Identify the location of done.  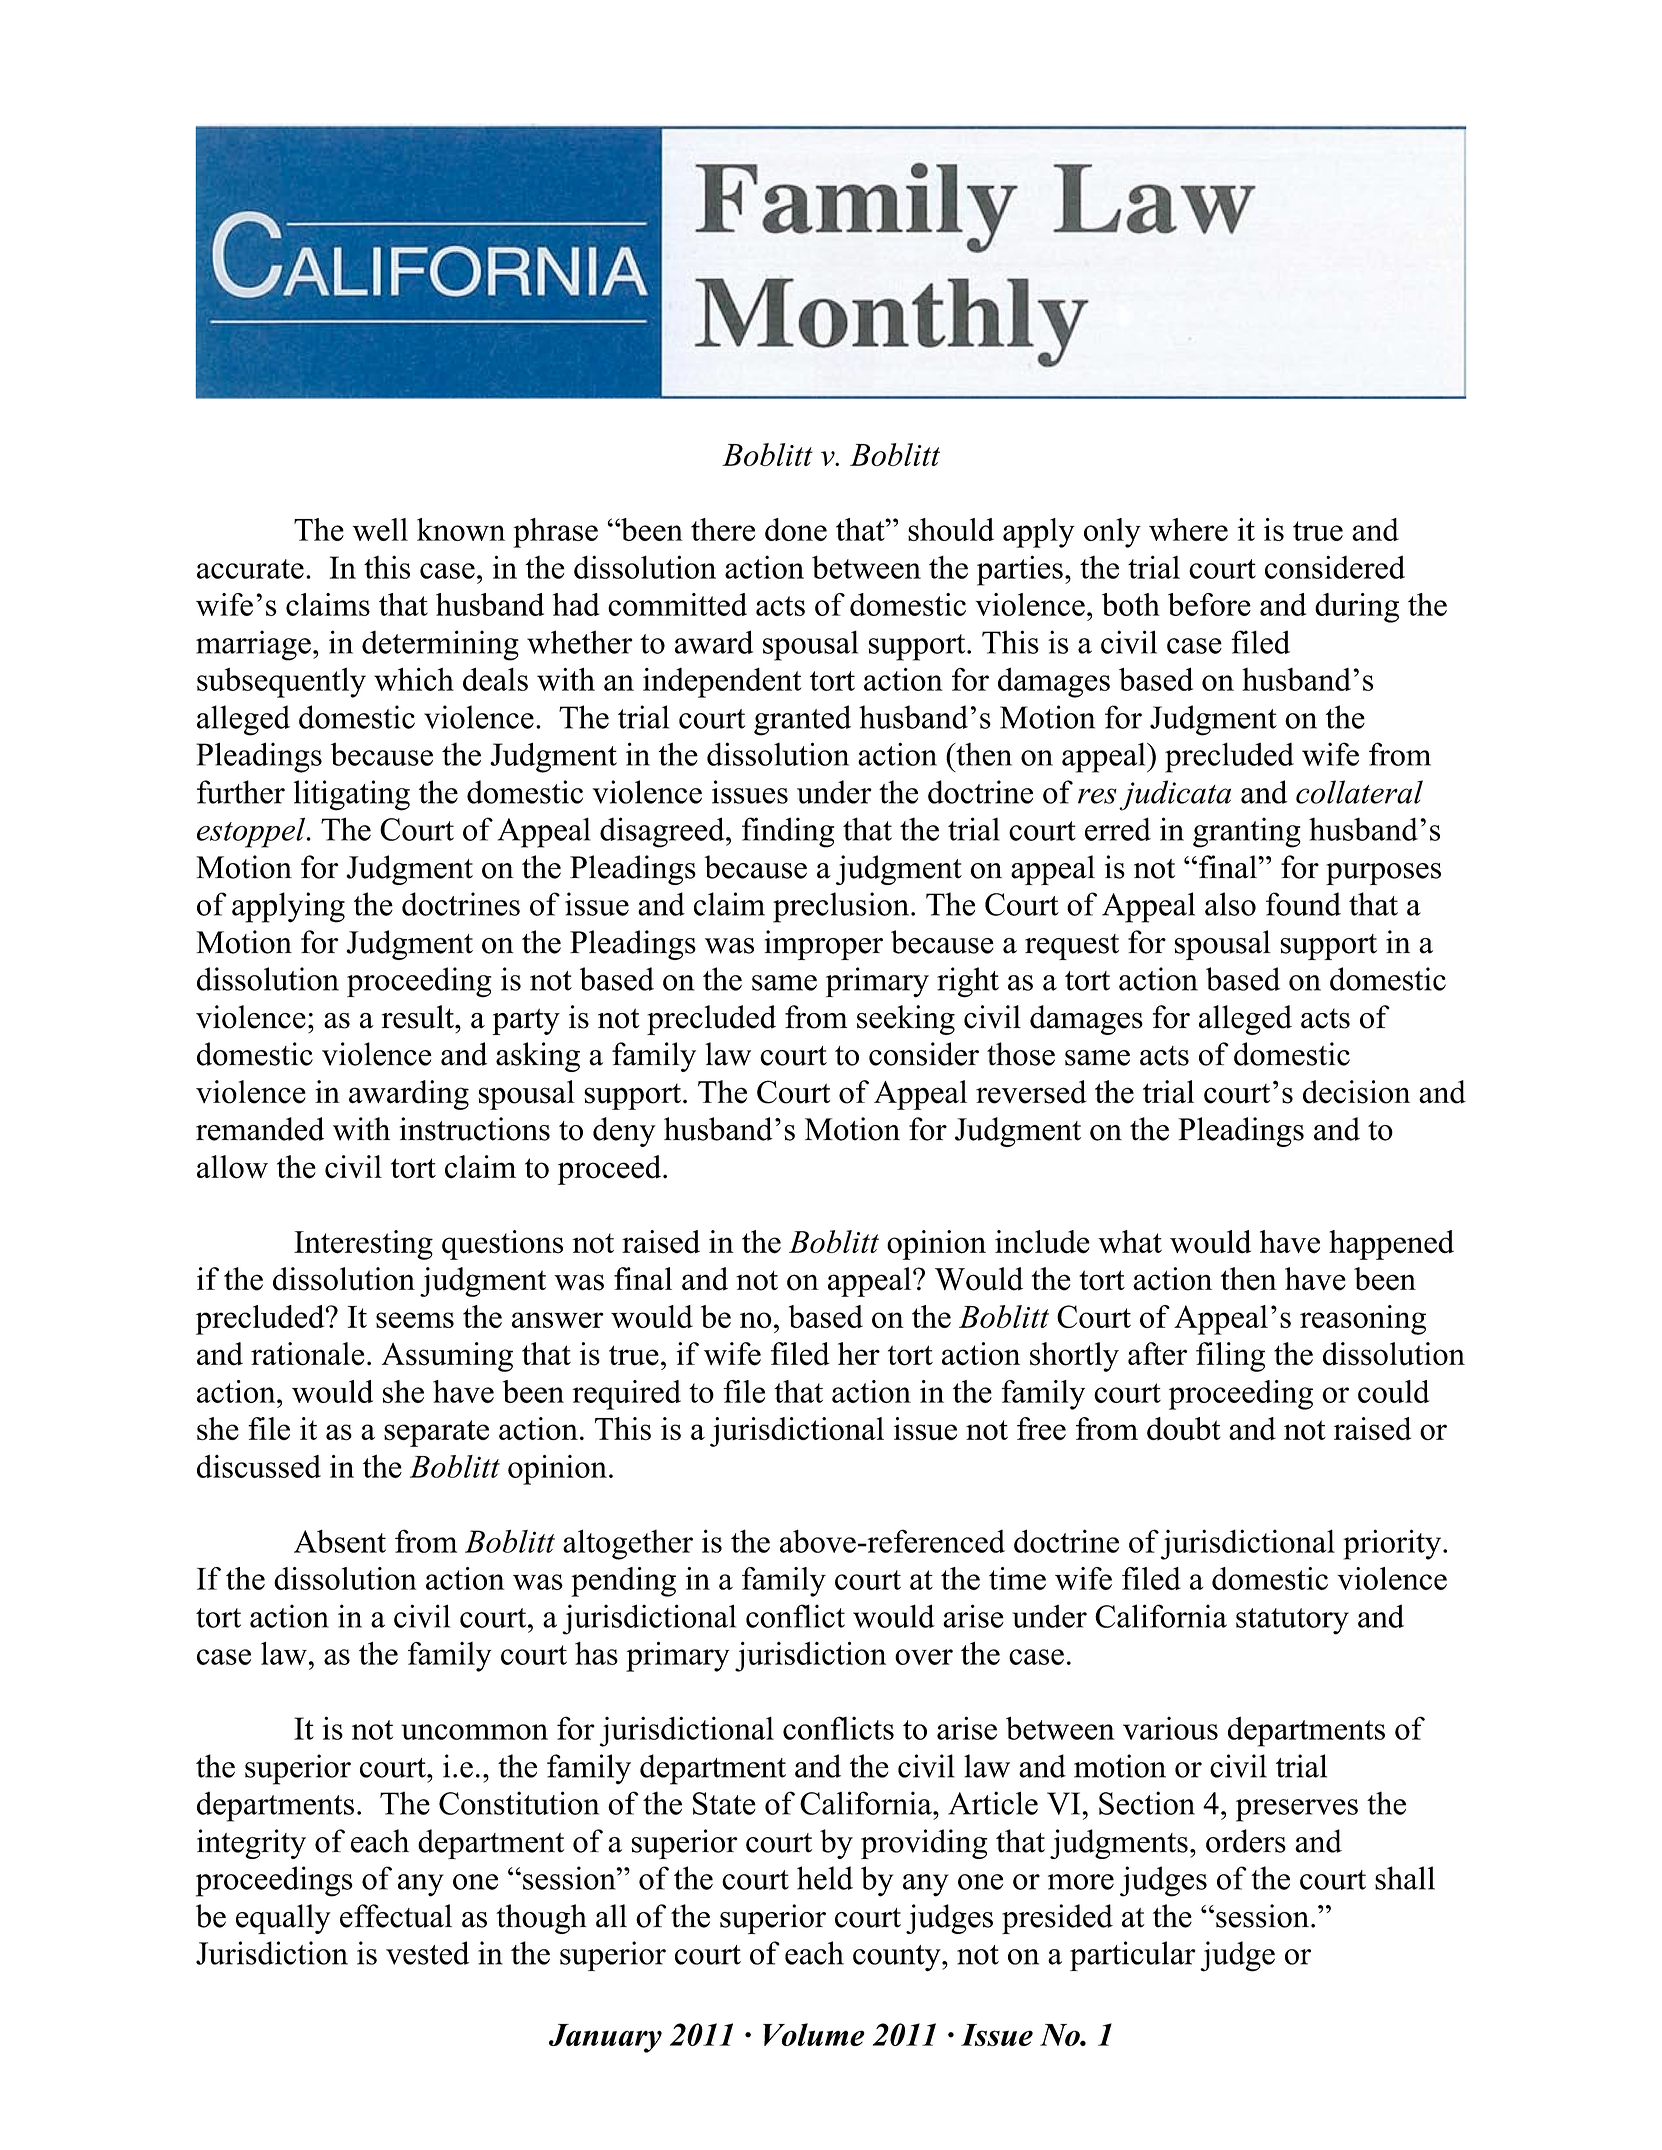
(796, 529).
